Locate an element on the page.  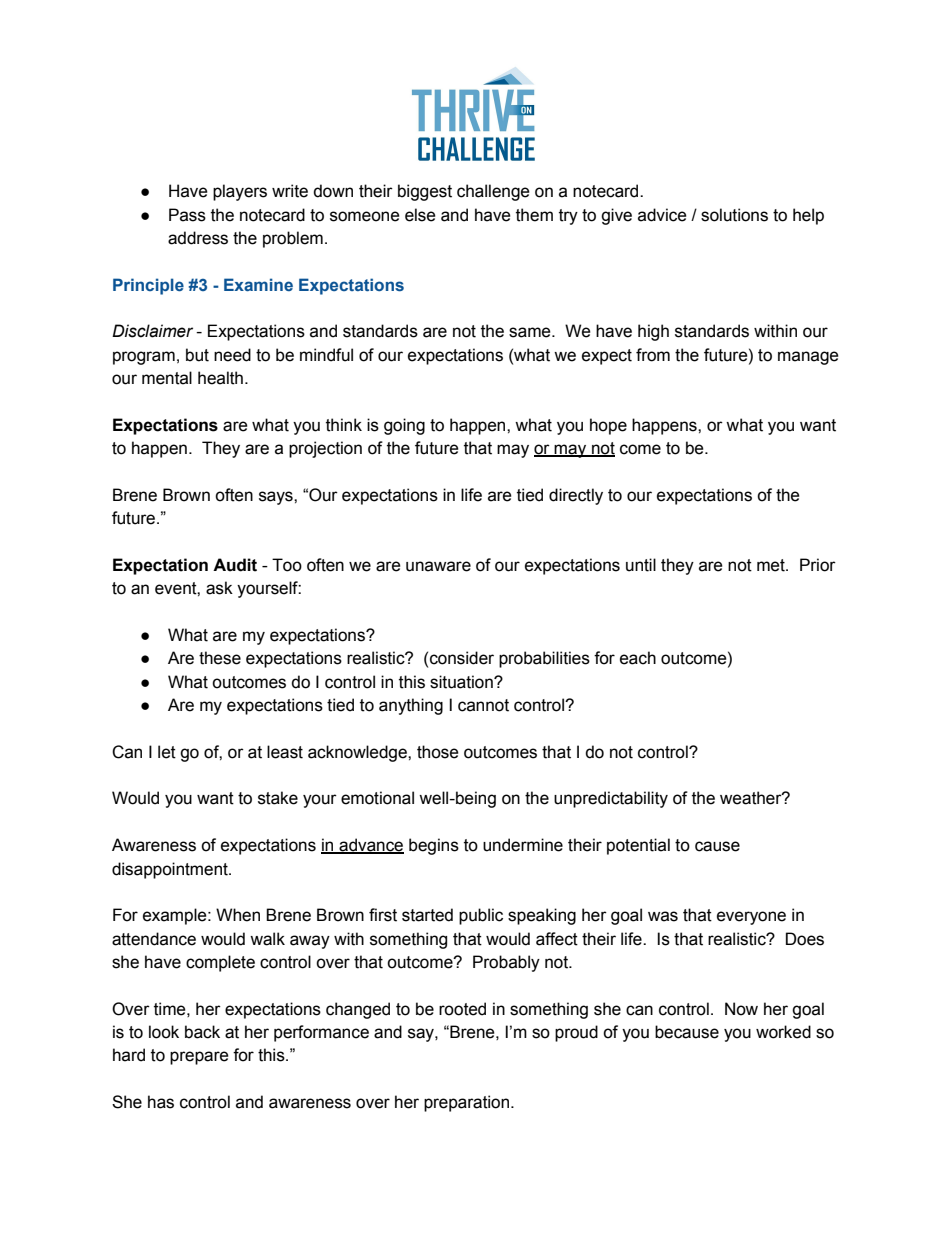
everyone is located at coordinates (751, 918).
